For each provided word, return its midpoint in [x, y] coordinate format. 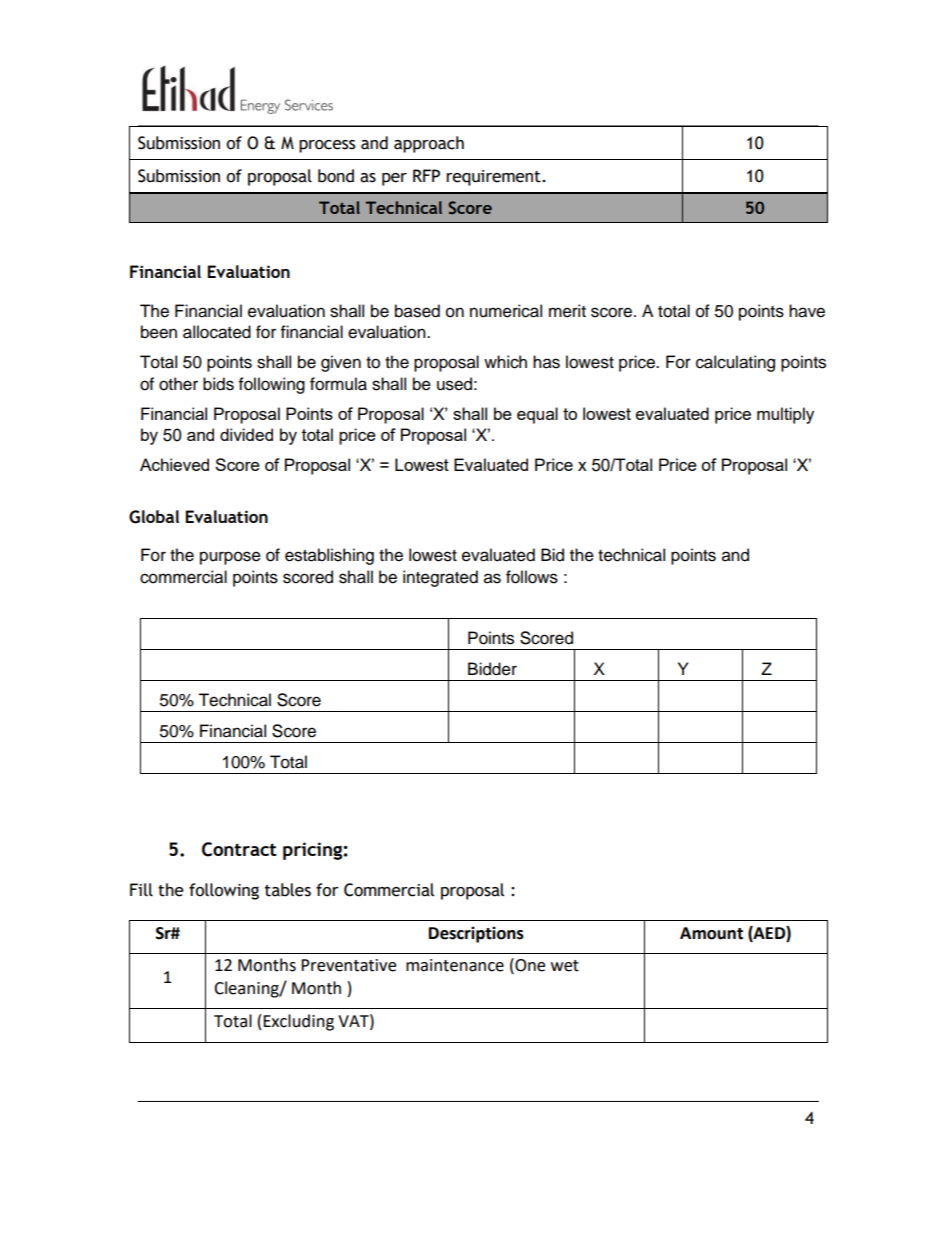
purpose [230, 558]
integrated [440, 578]
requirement [494, 178]
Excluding [298, 1022]
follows [532, 577]
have [807, 311]
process [327, 146]
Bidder [492, 669]
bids [218, 384]
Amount [711, 933]
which [505, 362]
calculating [735, 363]
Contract [239, 849]
